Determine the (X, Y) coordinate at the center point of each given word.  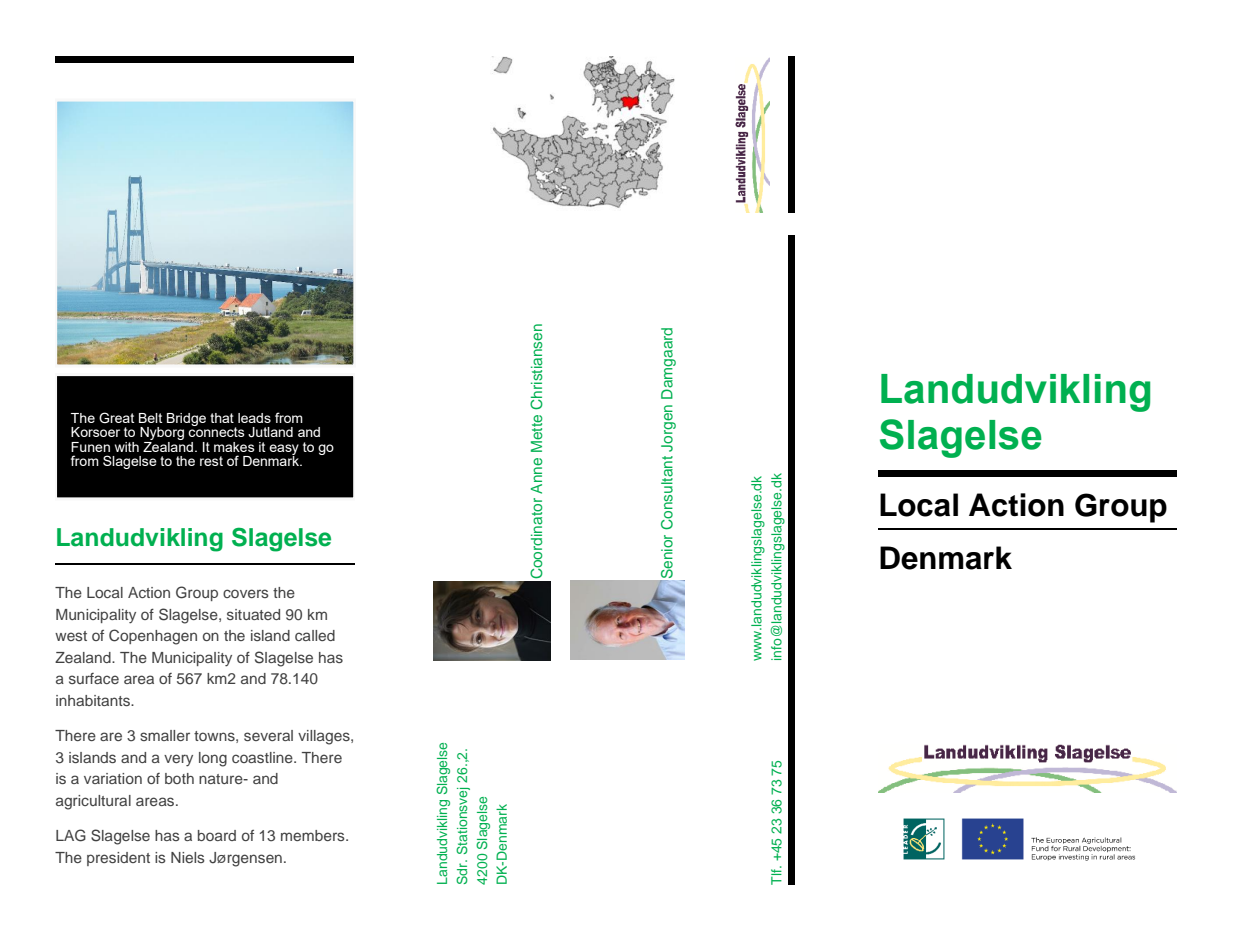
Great (116, 418)
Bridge (186, 419)
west (71, 636)
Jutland (270, 432)
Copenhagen (153, 637)
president (118, 859)
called (315, 635)
